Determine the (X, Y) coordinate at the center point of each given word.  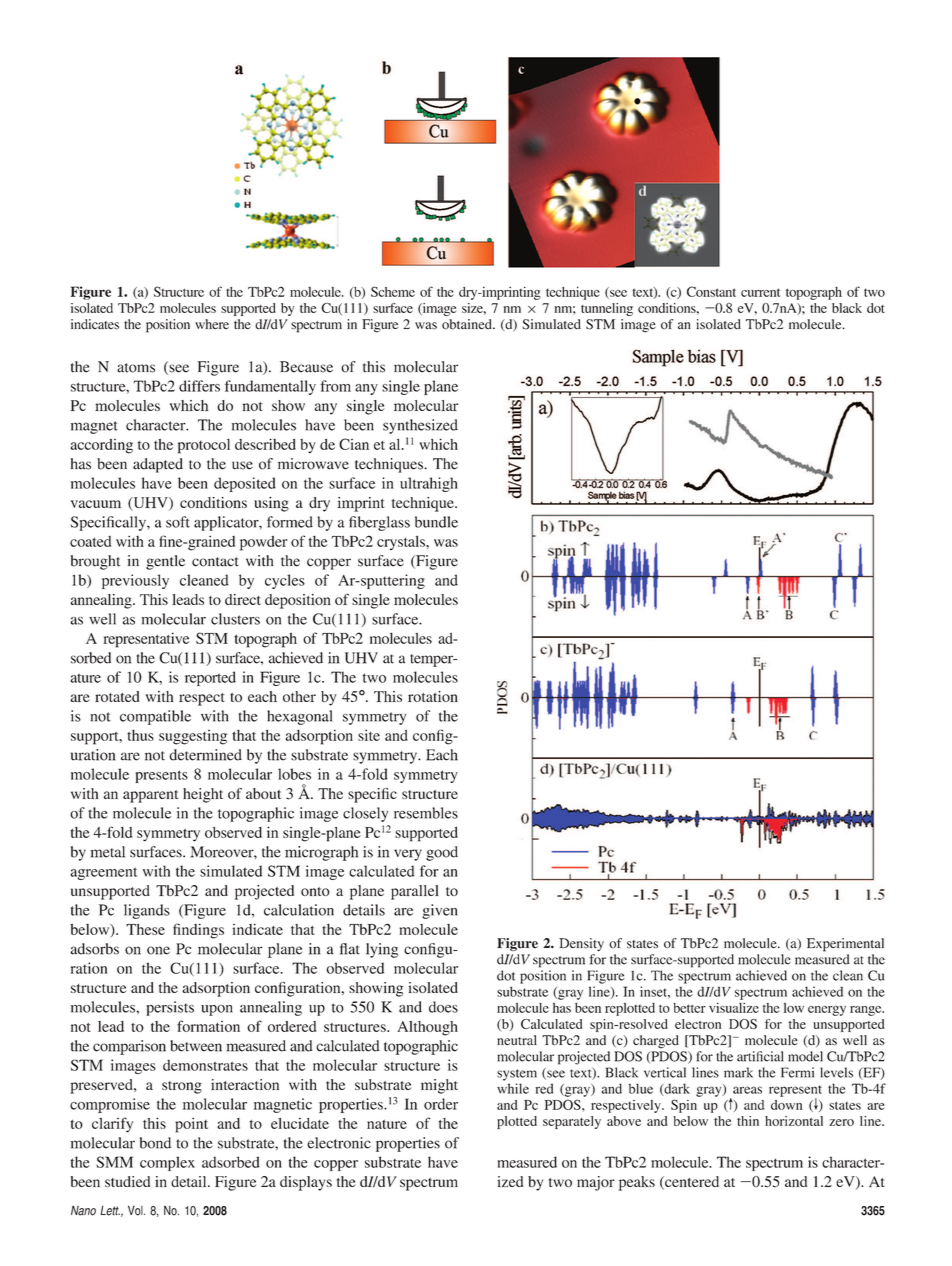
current (760, 292)
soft (178, 522)
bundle (436, 522)
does (443, 1007)
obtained (468, 324)
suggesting (193, 737)
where (212, 324)
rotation (433, 696)
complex (167, 1163)
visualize (734, 1007)
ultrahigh (429, 484)
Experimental (845, 945)
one (158, 950)
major (596, 1183)
